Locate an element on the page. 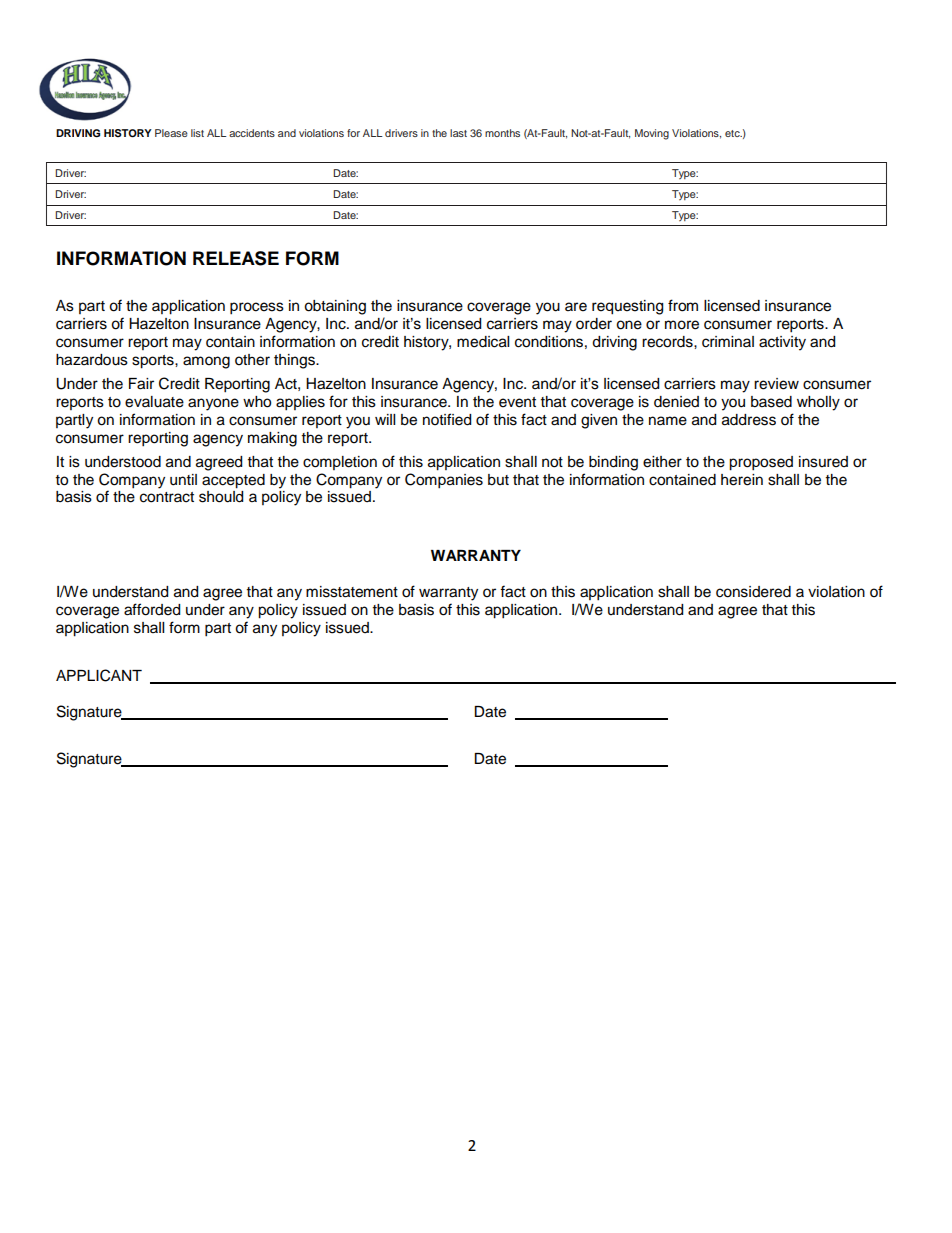 The width and height of the image is (952, 1233). APPLICANT is located at coordinates (99, 675).
